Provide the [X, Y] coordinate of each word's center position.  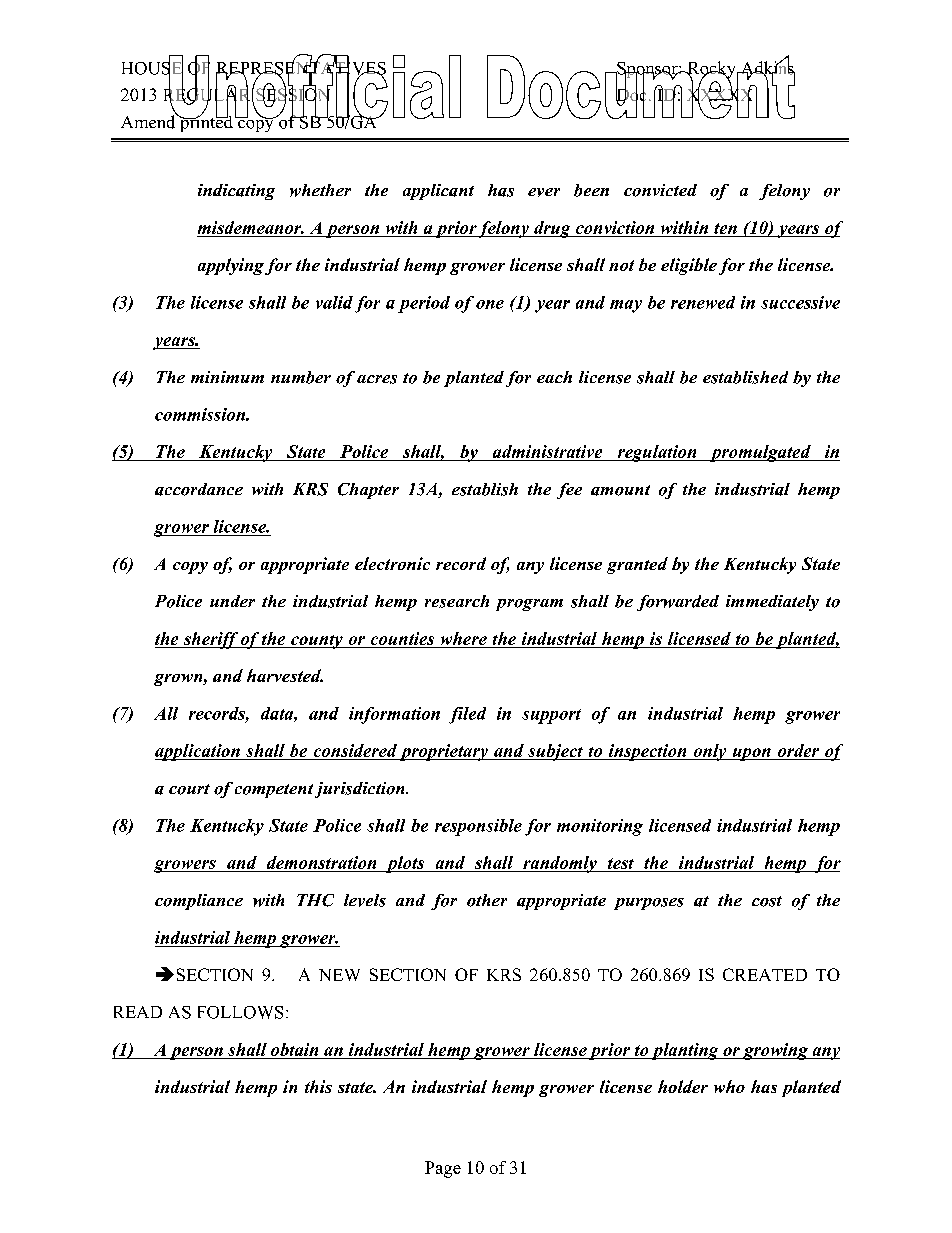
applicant [438, 192]
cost [767, 901]
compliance [199, 902]
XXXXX [721, 95]
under [232, 601]
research [457, 601]
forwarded [678, 603]
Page [443, 1169]
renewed [703, 302]
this [318, 1086]
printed [205, 122]
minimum [227, 377]
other [487, 900]
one [490, 304]
